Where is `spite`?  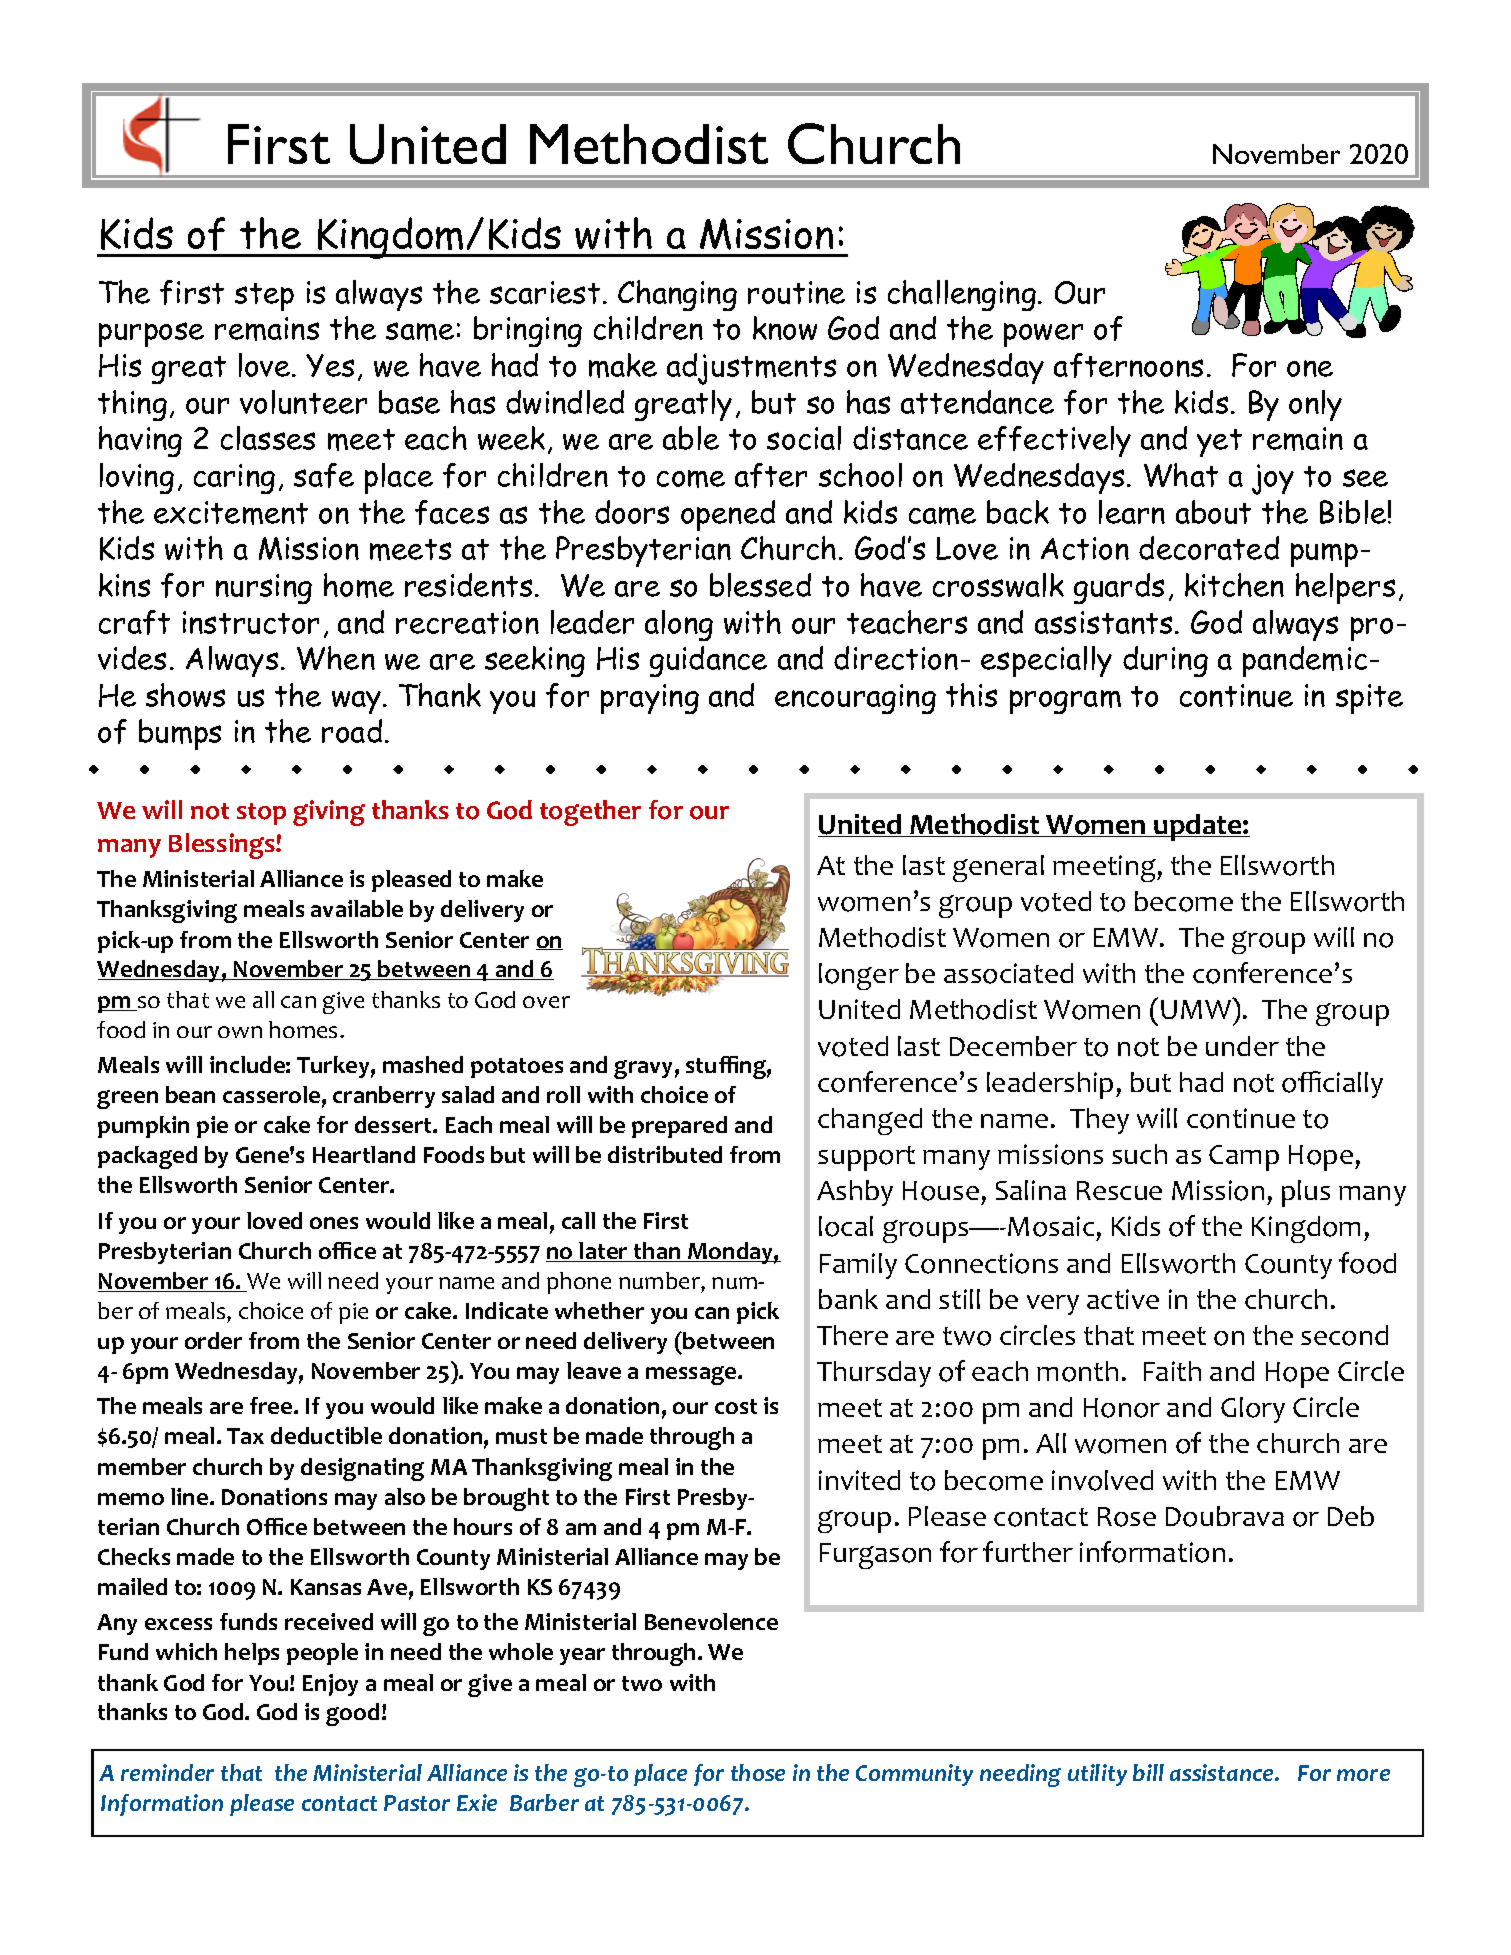
spite is located at coordinates (1369, 699).
